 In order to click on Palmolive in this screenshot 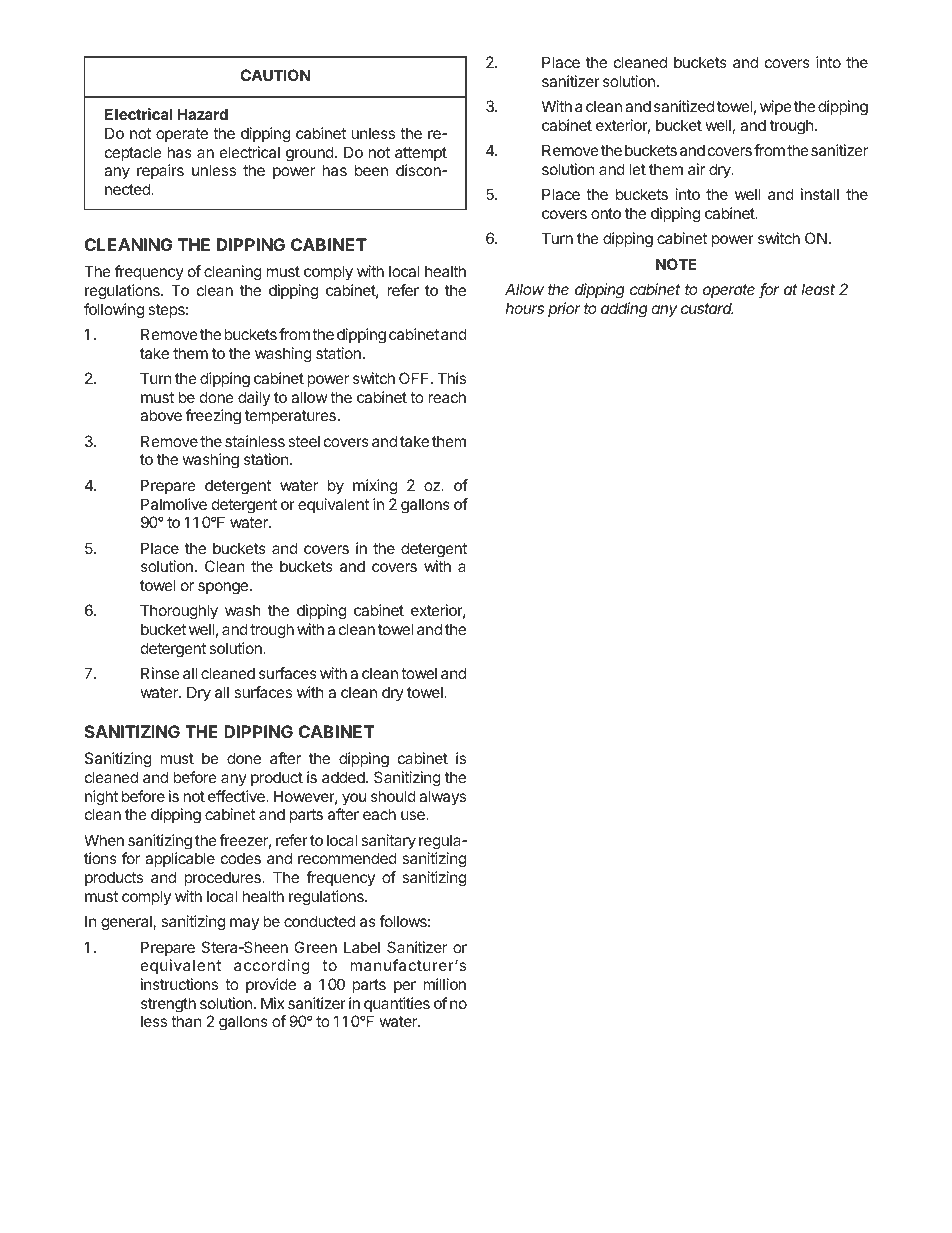, I will do `click(174, 504)`.
